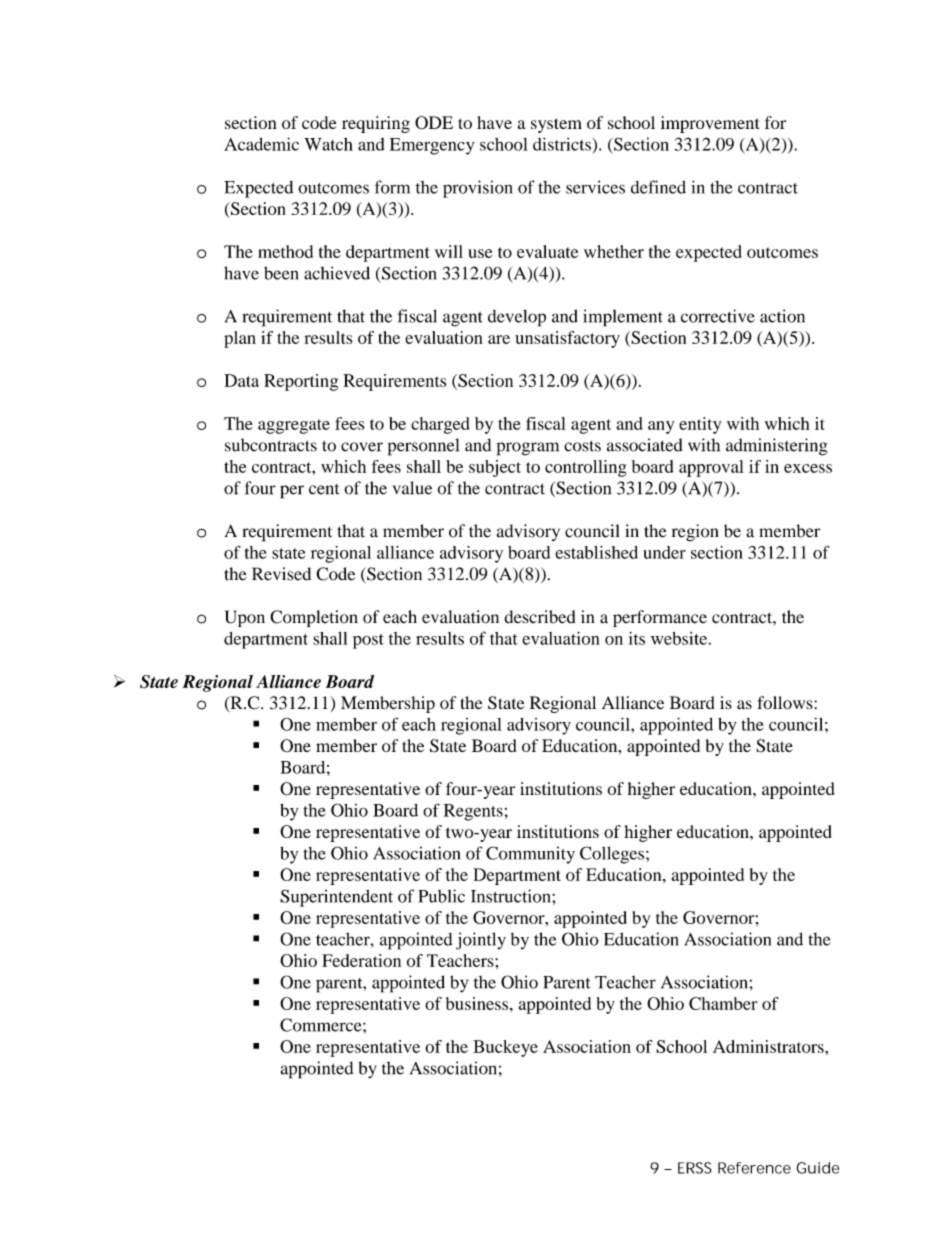  What do you see at coordinates (540, 617) in the screenshot?
I see `described` at bounding box center [540, 617].
